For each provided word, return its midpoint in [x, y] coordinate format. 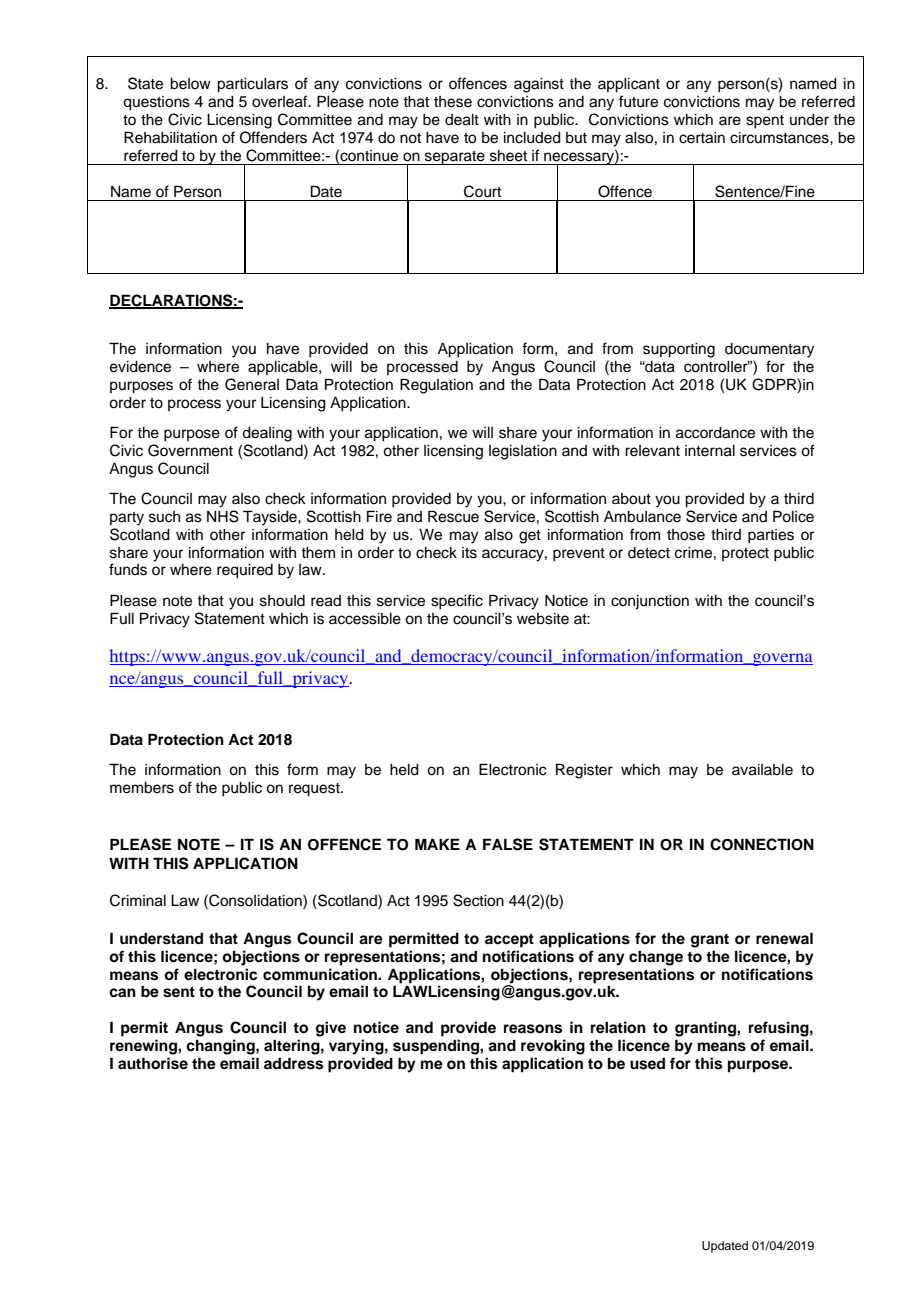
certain [702, 138]
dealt [462, 120]
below [190, 84]
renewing [144, 1047]
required [245, 571]
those [686, 535]
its [469, 553]
